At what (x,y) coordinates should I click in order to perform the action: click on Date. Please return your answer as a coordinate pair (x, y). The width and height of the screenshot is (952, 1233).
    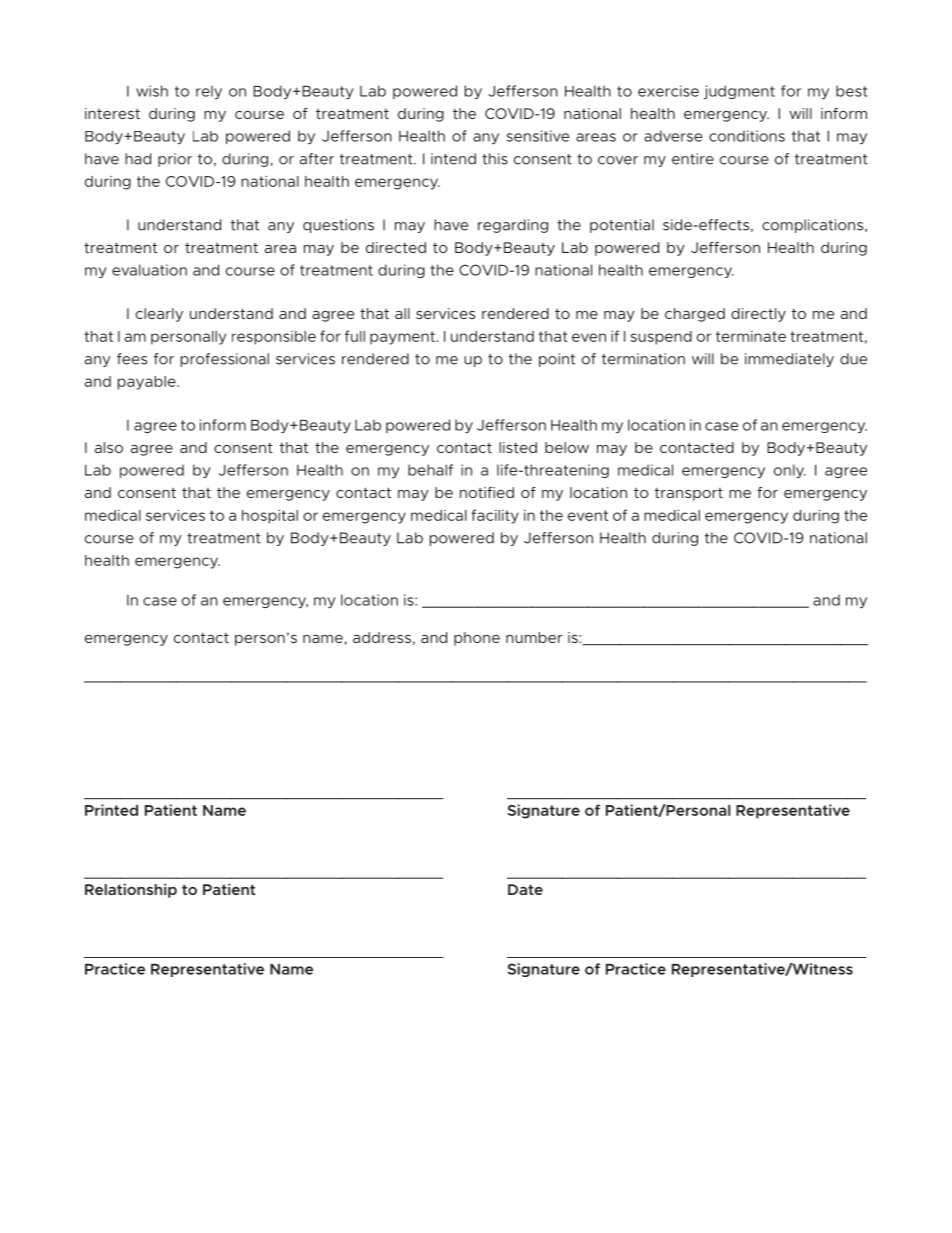
    Looking at the image, I should click on (525, 889).
